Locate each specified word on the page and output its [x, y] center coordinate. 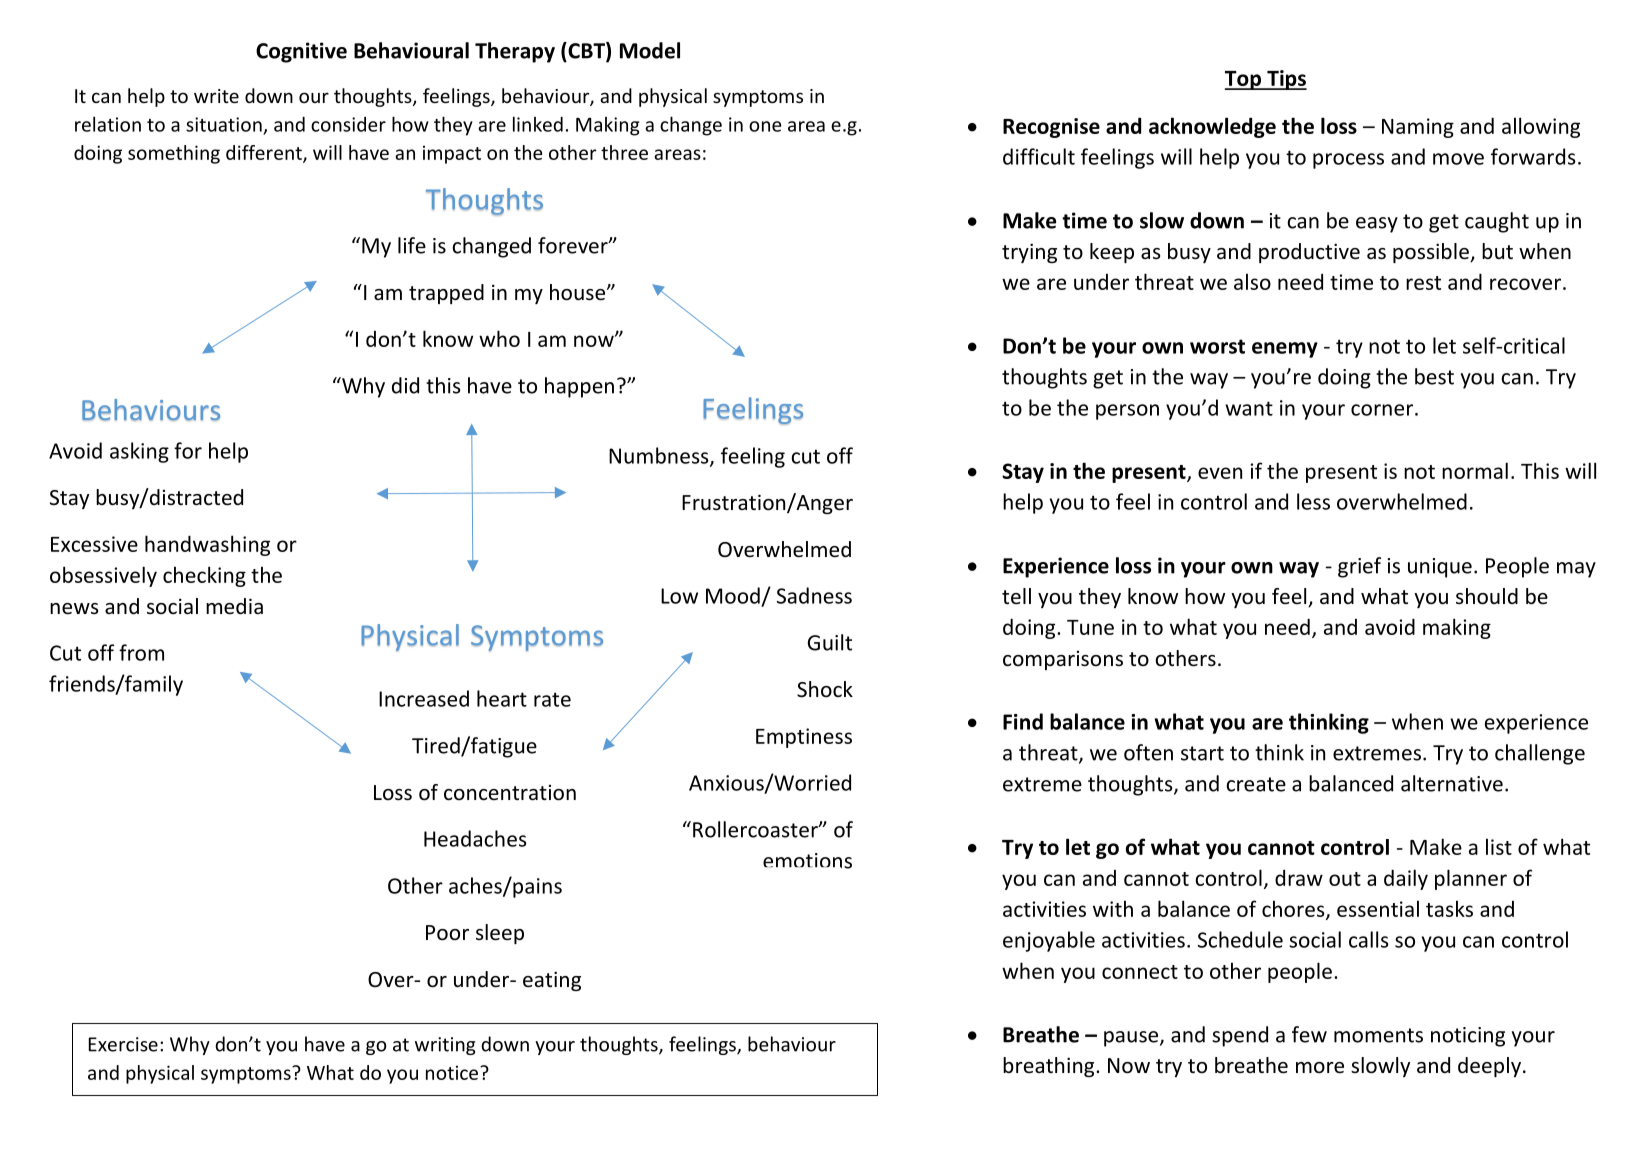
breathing [1050, 1067]
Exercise [123, 1044]
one [765, 126]
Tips [1286, 80]
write [216, 96]
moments [1378, 1035]
